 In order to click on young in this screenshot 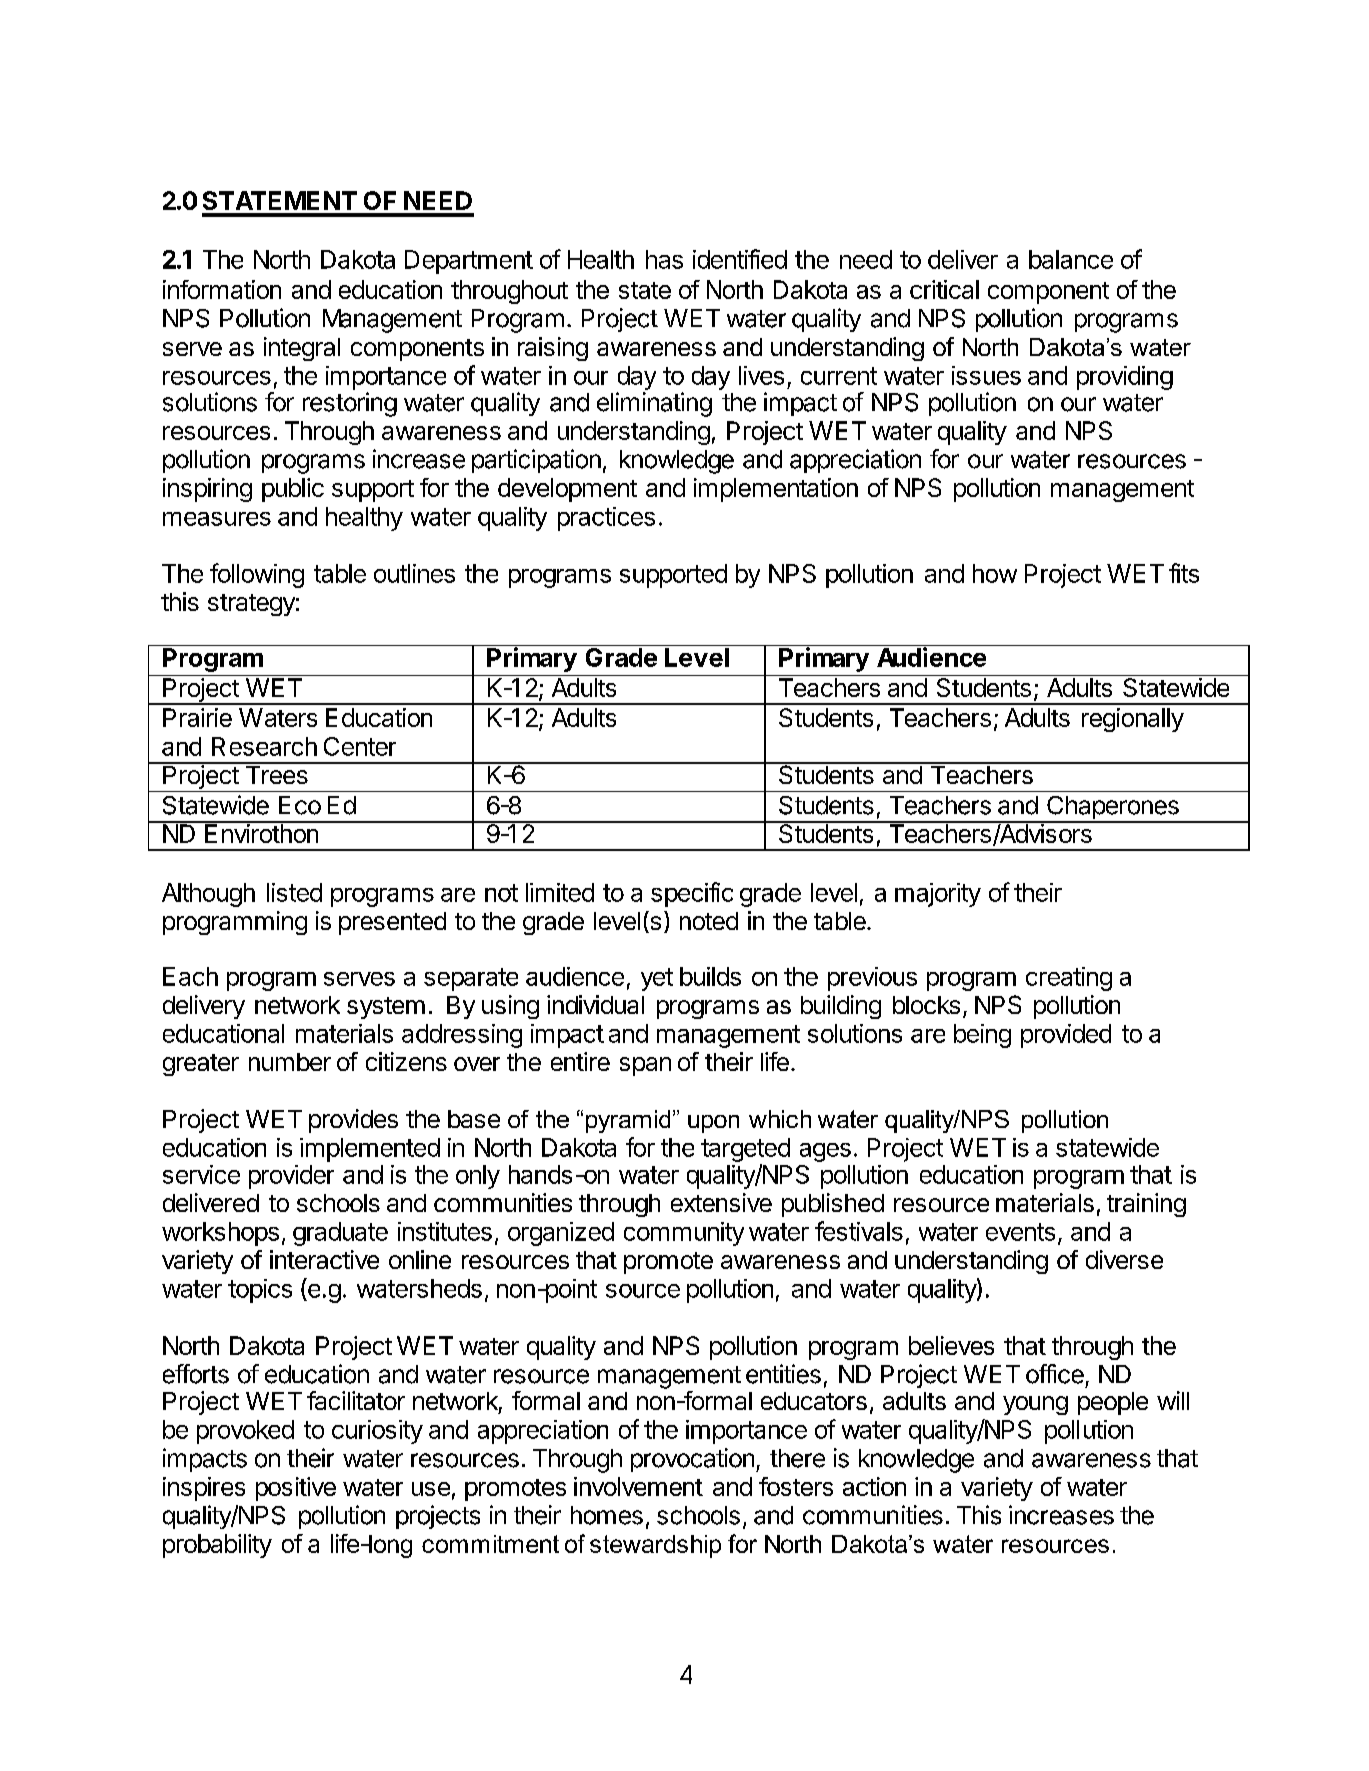, I will do `click(1035, 1405)`.
